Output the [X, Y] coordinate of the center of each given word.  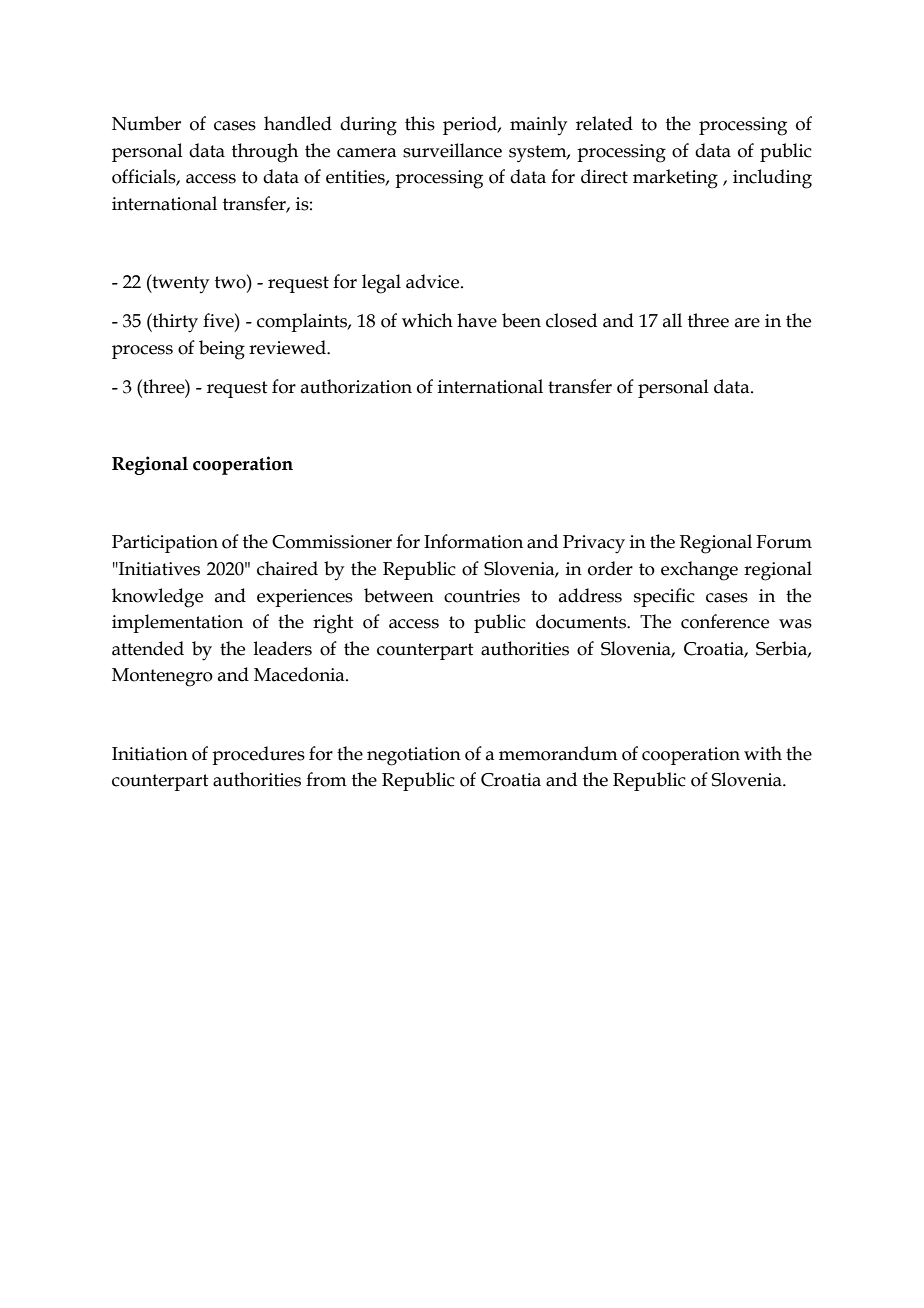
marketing [675, 179]
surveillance [452, 150]
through [265, 153]
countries [482, 596]
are [747, 323]
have [477, 320]
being [222, 350]
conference [725, 621]
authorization [356, 386]
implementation [177, 623]
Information [473, 541]
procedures [258, 755]
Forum [784, 542]
